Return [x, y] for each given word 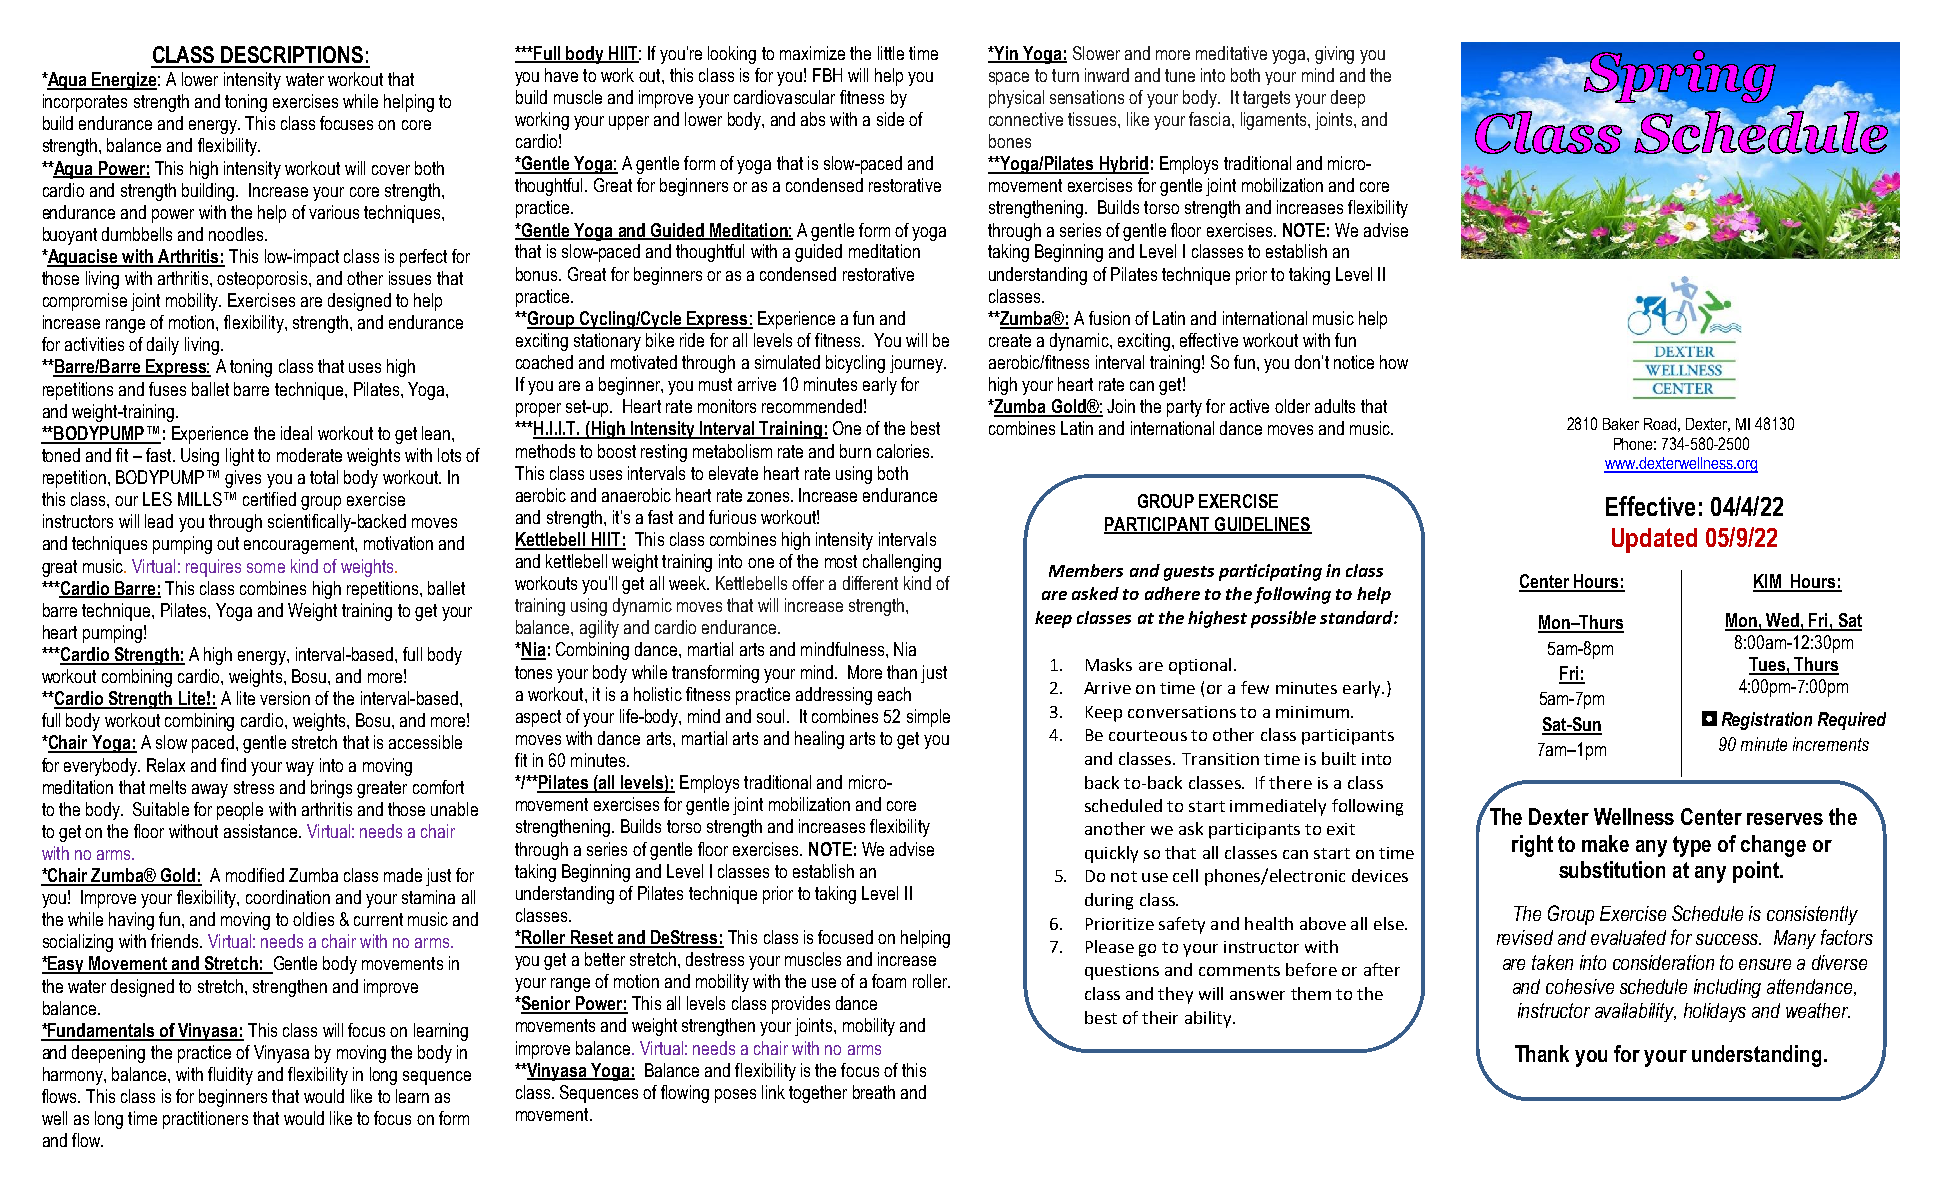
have [561, 75]
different [870, 583]
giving [1334, 55]
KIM [1768, 582]
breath [874, 1092]
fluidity [230, 1076]
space [1009, 78]
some [266, 568]
